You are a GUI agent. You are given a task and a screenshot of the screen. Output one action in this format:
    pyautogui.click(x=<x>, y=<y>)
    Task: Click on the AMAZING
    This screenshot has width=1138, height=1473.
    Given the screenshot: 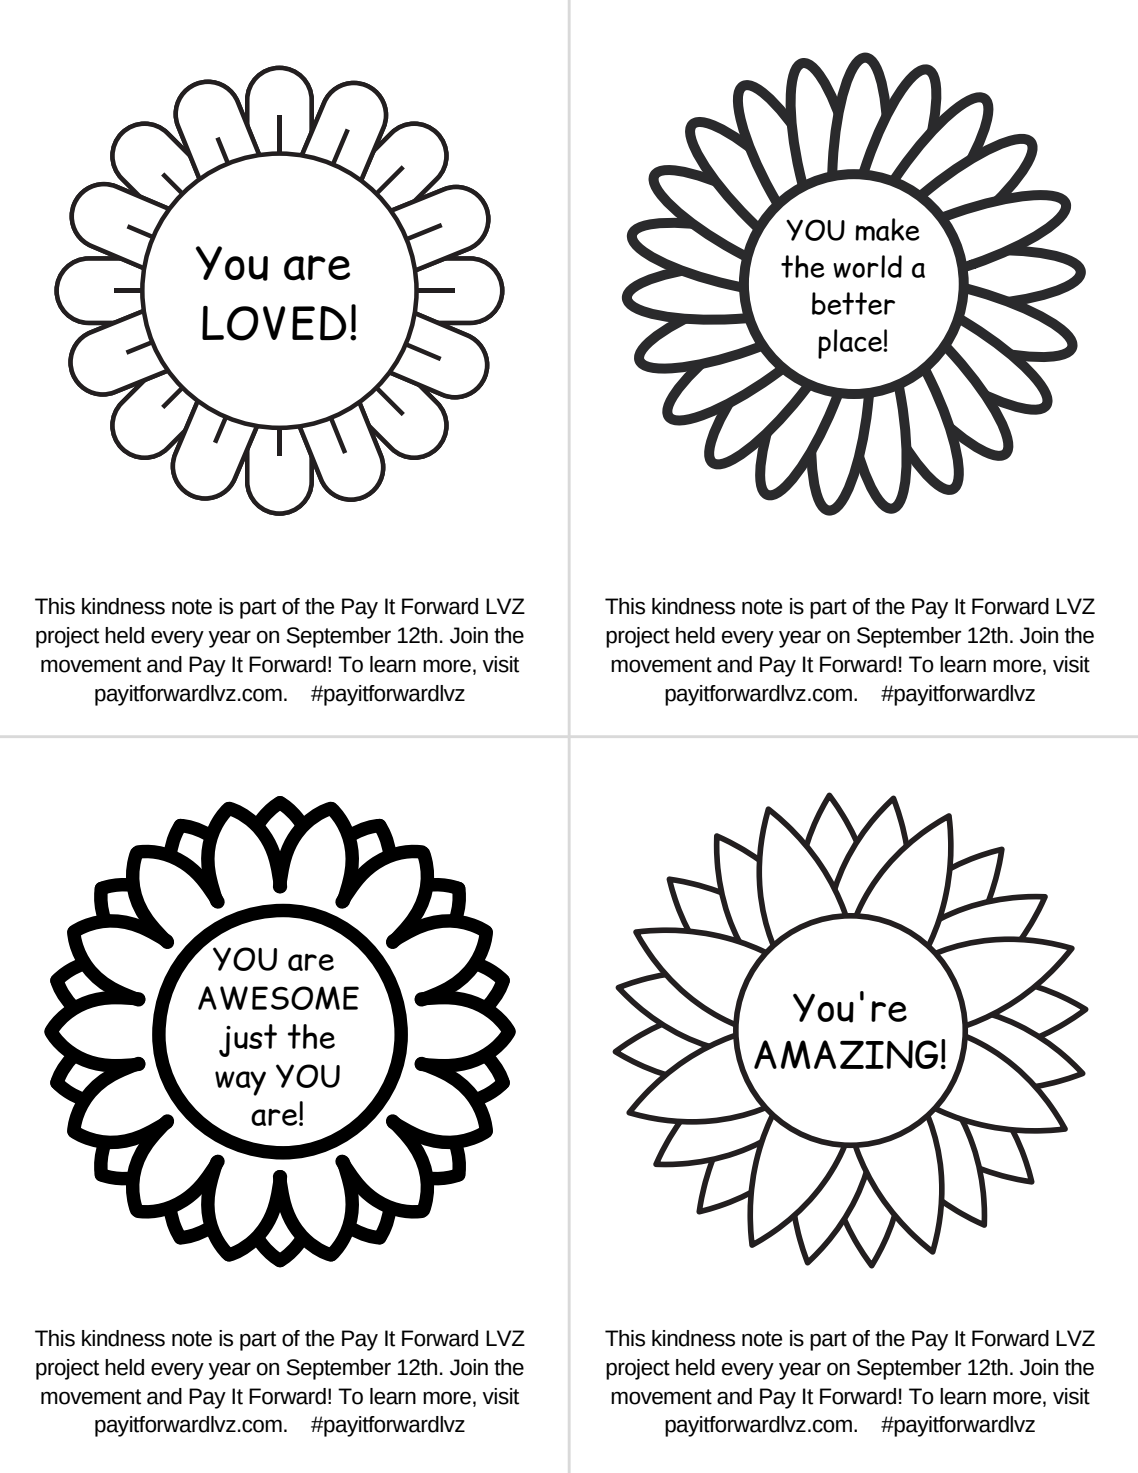 What is the action you would take?
    pyautogui.click(x=846, y=1054)
